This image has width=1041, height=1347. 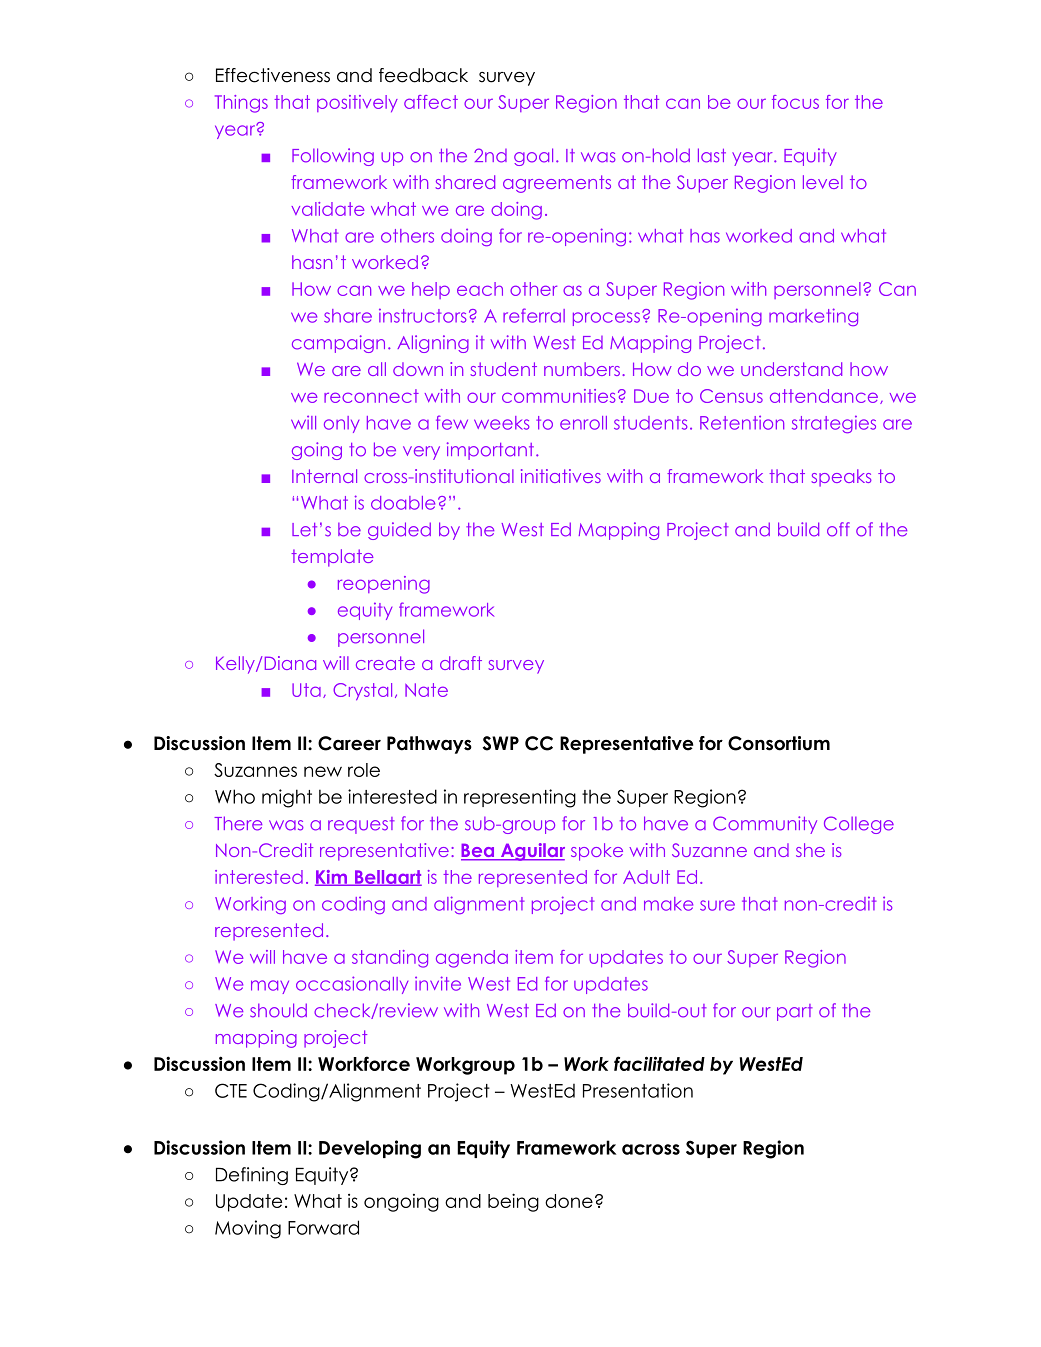 I want to click on speaks, so click(x=841, y=478).
